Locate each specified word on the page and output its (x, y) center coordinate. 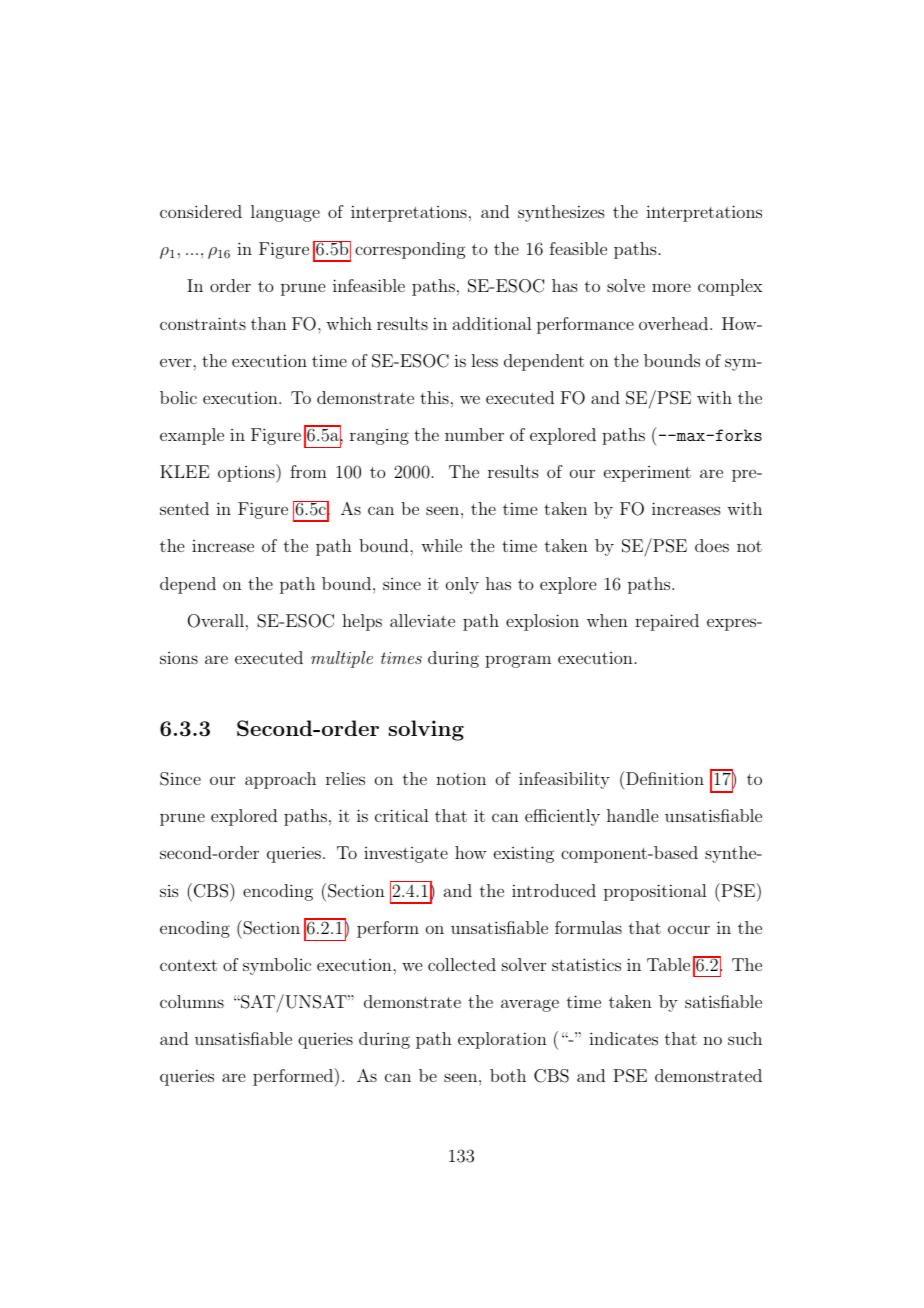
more (671, 287)
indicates (623, 1038)
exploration (502, 1040)
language (285, 213)
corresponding (410, 250)
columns (192, 1001)
